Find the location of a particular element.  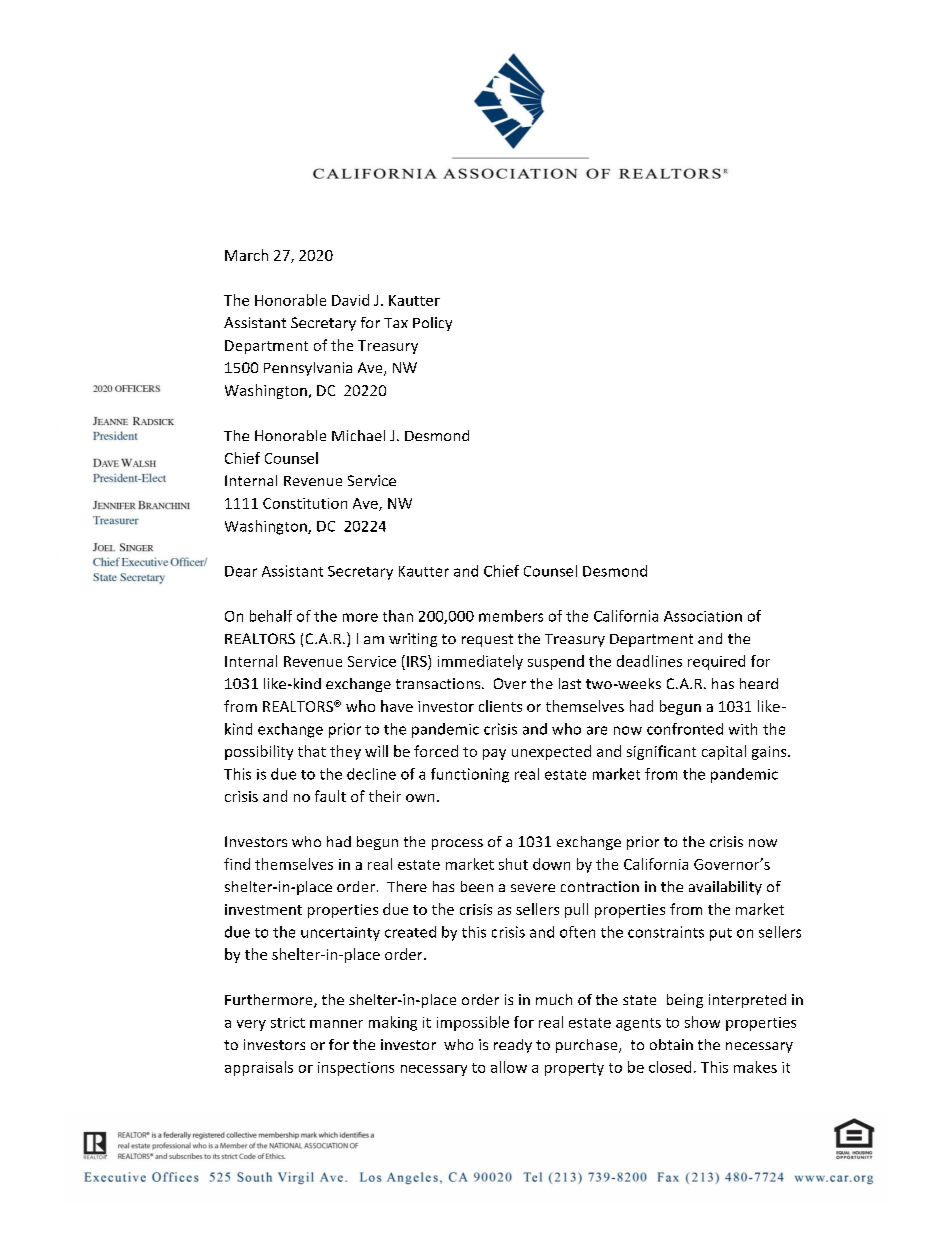

behalf is located at coordinates (271, 616).
